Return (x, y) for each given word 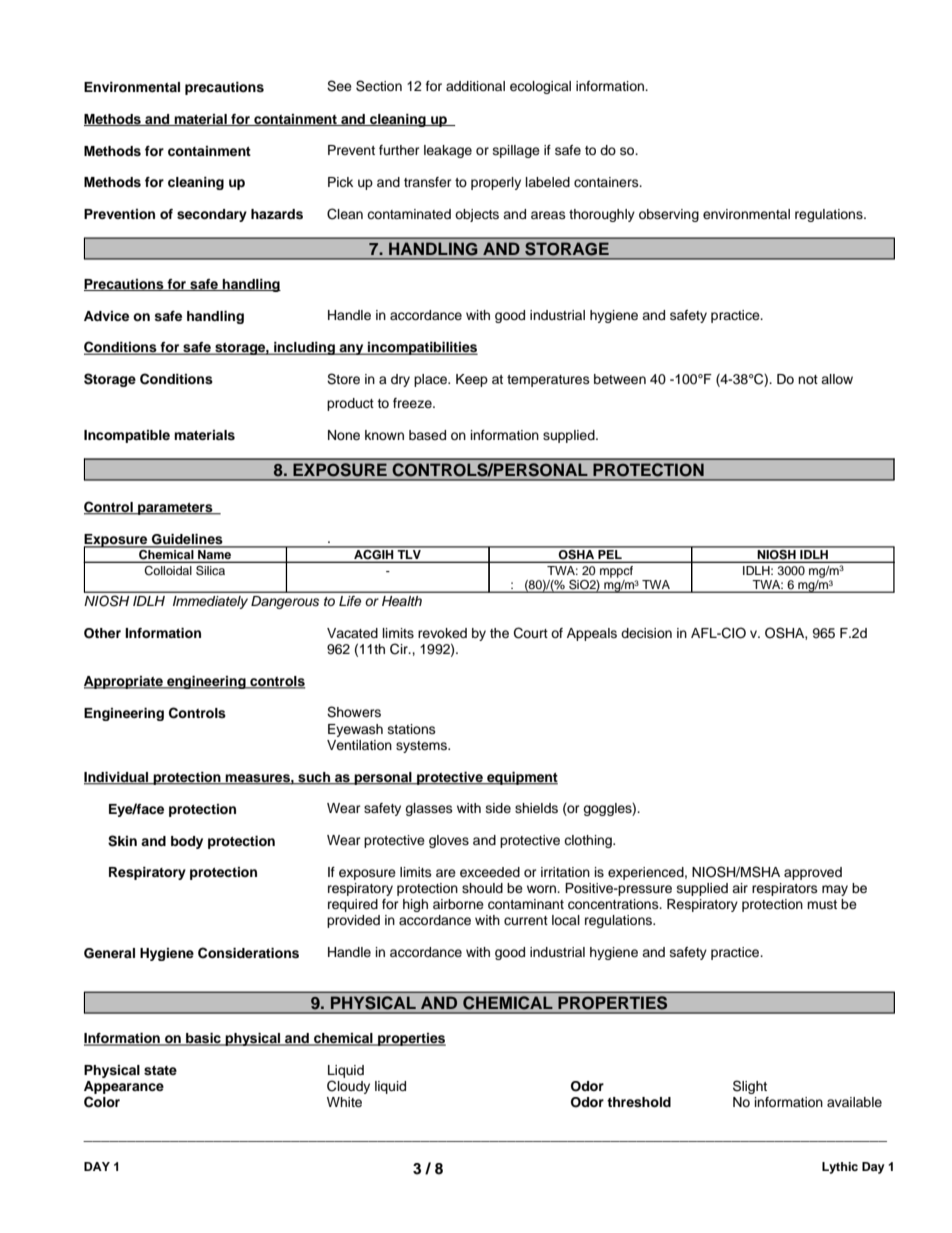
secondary (212, 215)
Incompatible (127, 436)
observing (669, 215)
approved (813, 873)
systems (422, 747)
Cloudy (348, 1087)
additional (475, 86)
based (427, 435)
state (160, 1070)
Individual (117, 778)
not (808, 379)
